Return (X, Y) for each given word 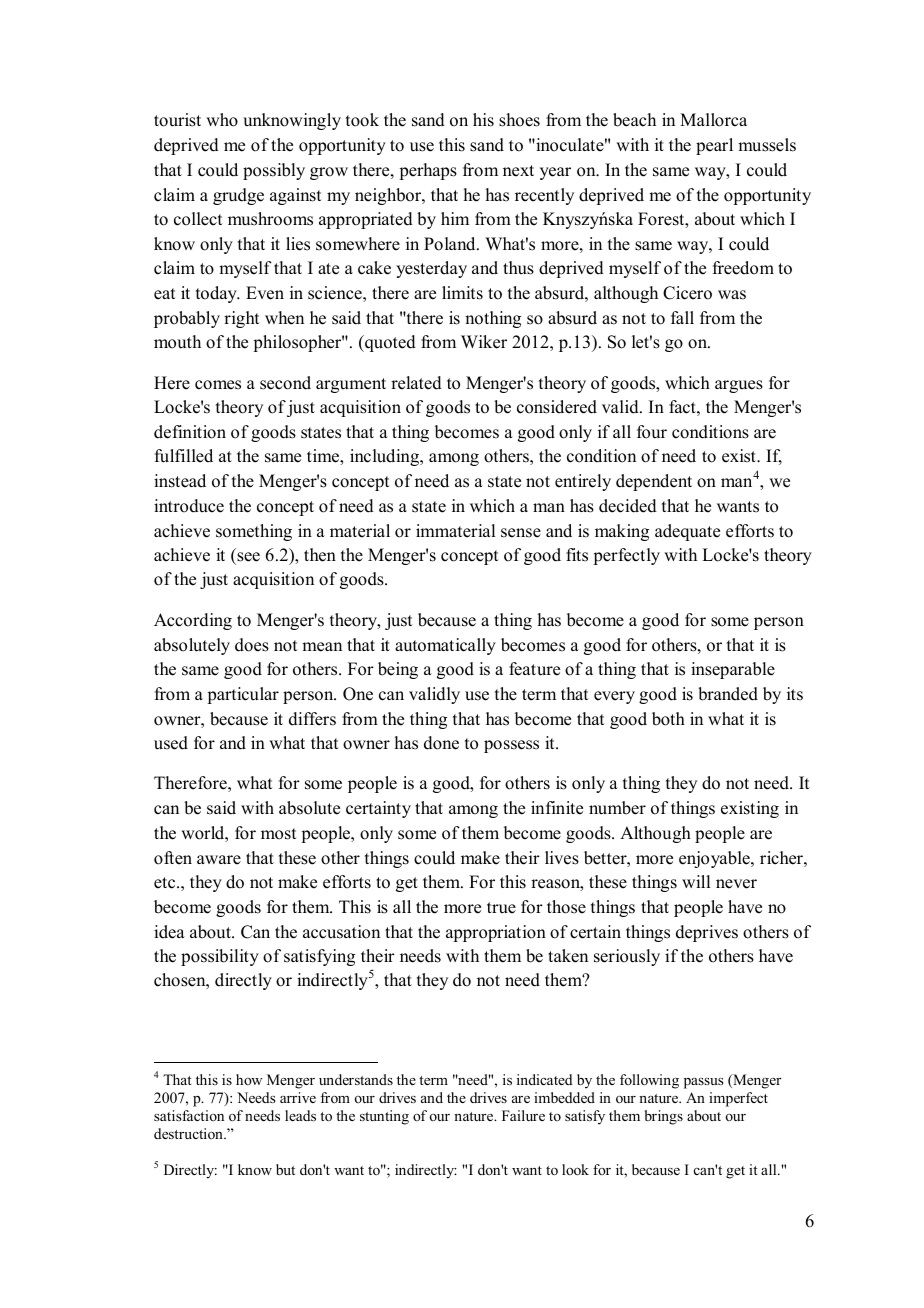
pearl (714, 146)
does (252, 645)
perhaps (428, 171)
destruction (189, 1133)
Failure (523, 1115)
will (696, 881)
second (285, 383)
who (222, 120)
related (416, 383)
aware (219, 860)
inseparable (733, 670)
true (501, 908)
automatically (445, 646)
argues (739, 386)
